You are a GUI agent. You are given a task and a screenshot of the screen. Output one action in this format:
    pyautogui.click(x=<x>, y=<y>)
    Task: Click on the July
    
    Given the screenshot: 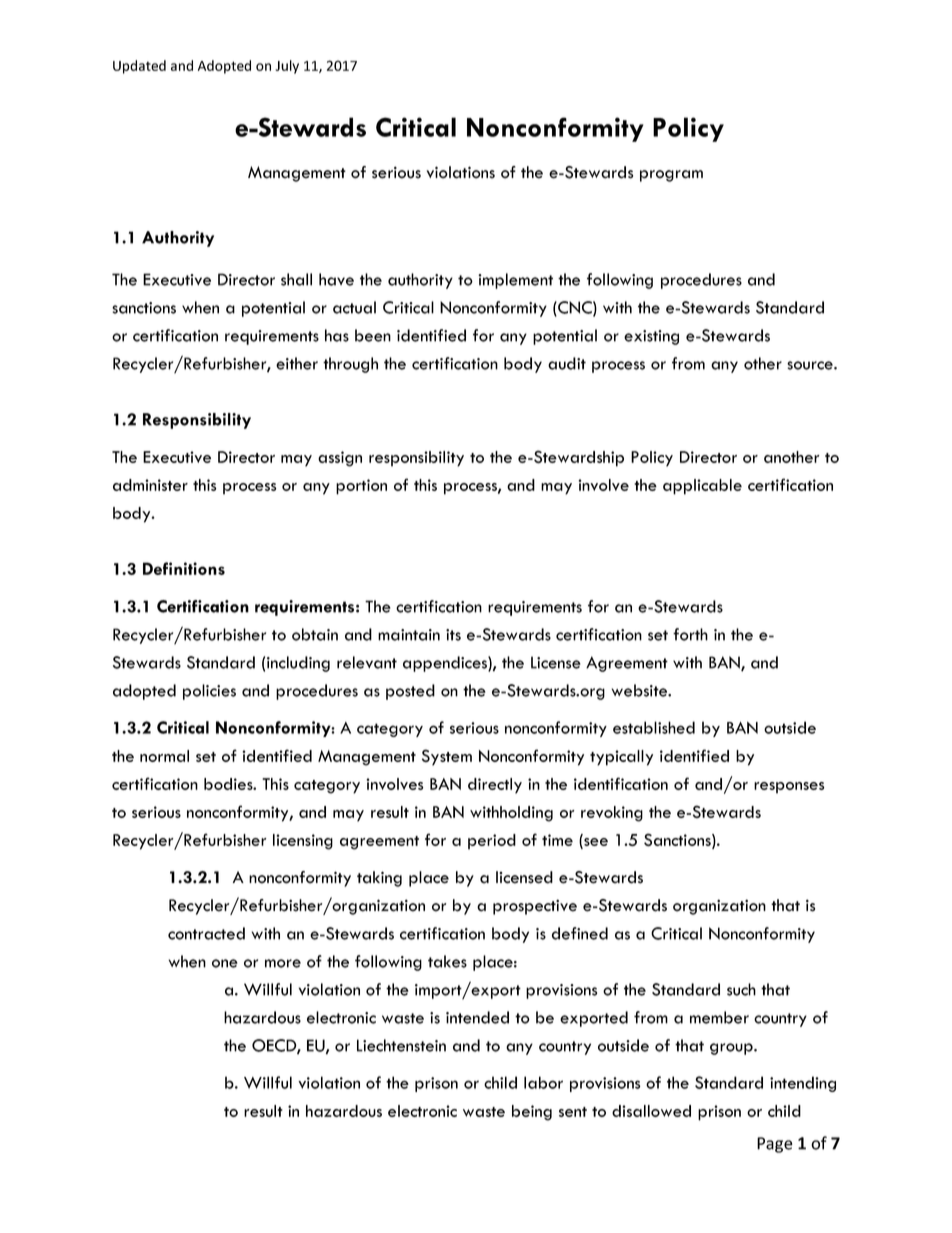 What is the action you would take?
    pyautogui.click(x=287, y=67)
